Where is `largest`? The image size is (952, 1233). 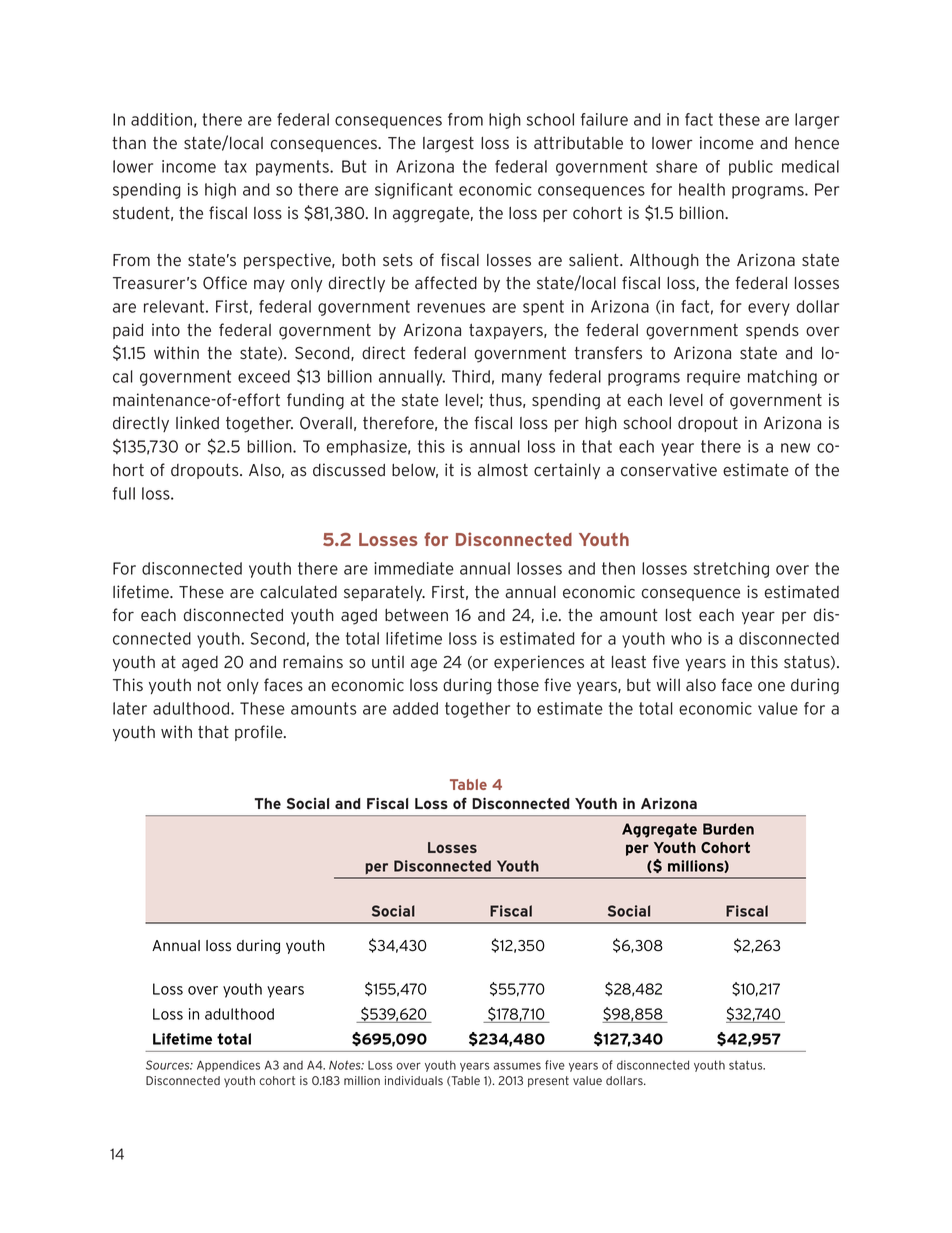
largest is located at coordinates (448, 145).
